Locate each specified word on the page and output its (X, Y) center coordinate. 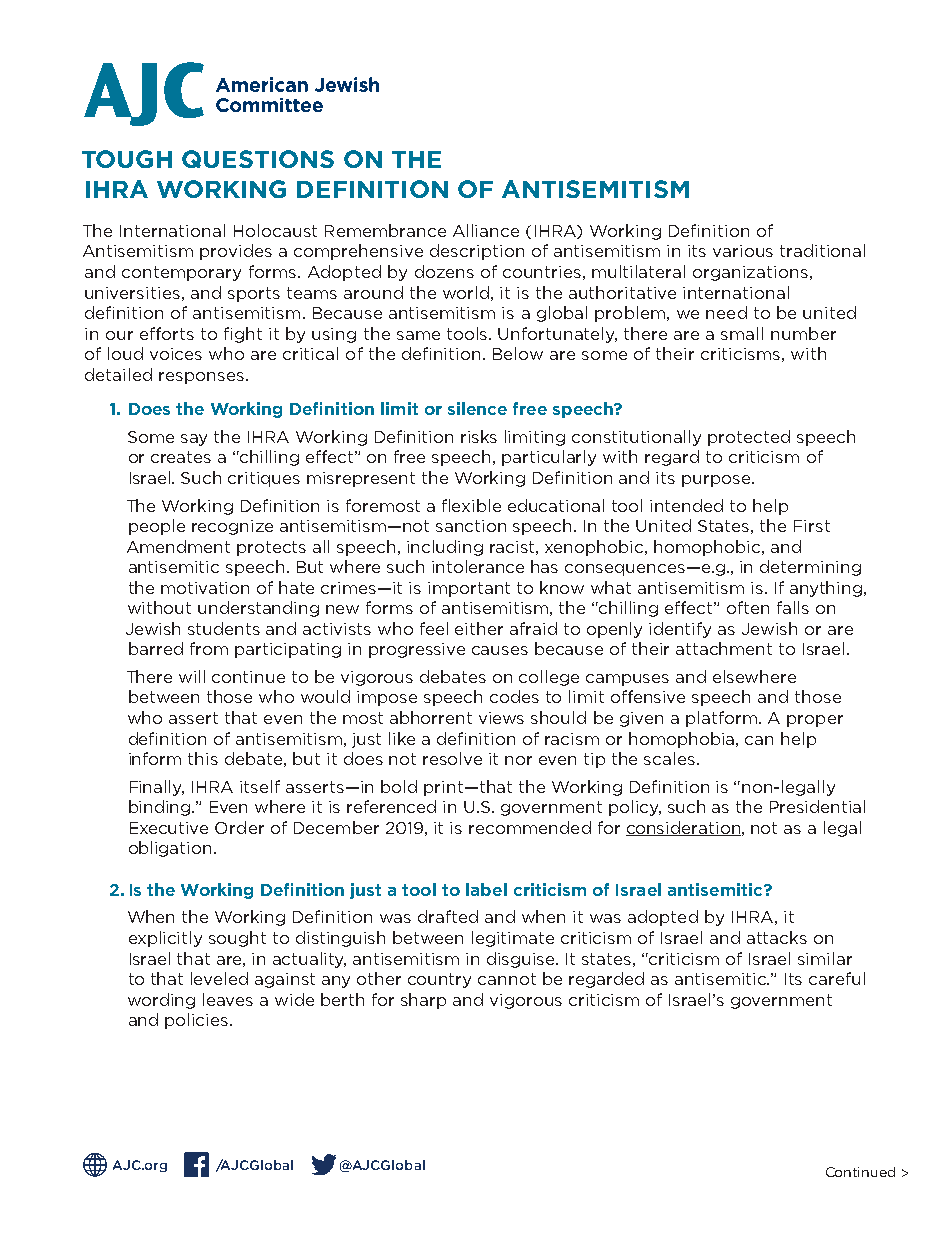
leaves (228, 999)
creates (181, 457)
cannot (507, 979)
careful (837, 978)
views (501, 718)
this (203, 758)
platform (723, 719)
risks (479, 436)
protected (749, 438)
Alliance (486, 230)
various (743, 251)
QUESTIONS (258, 159)
